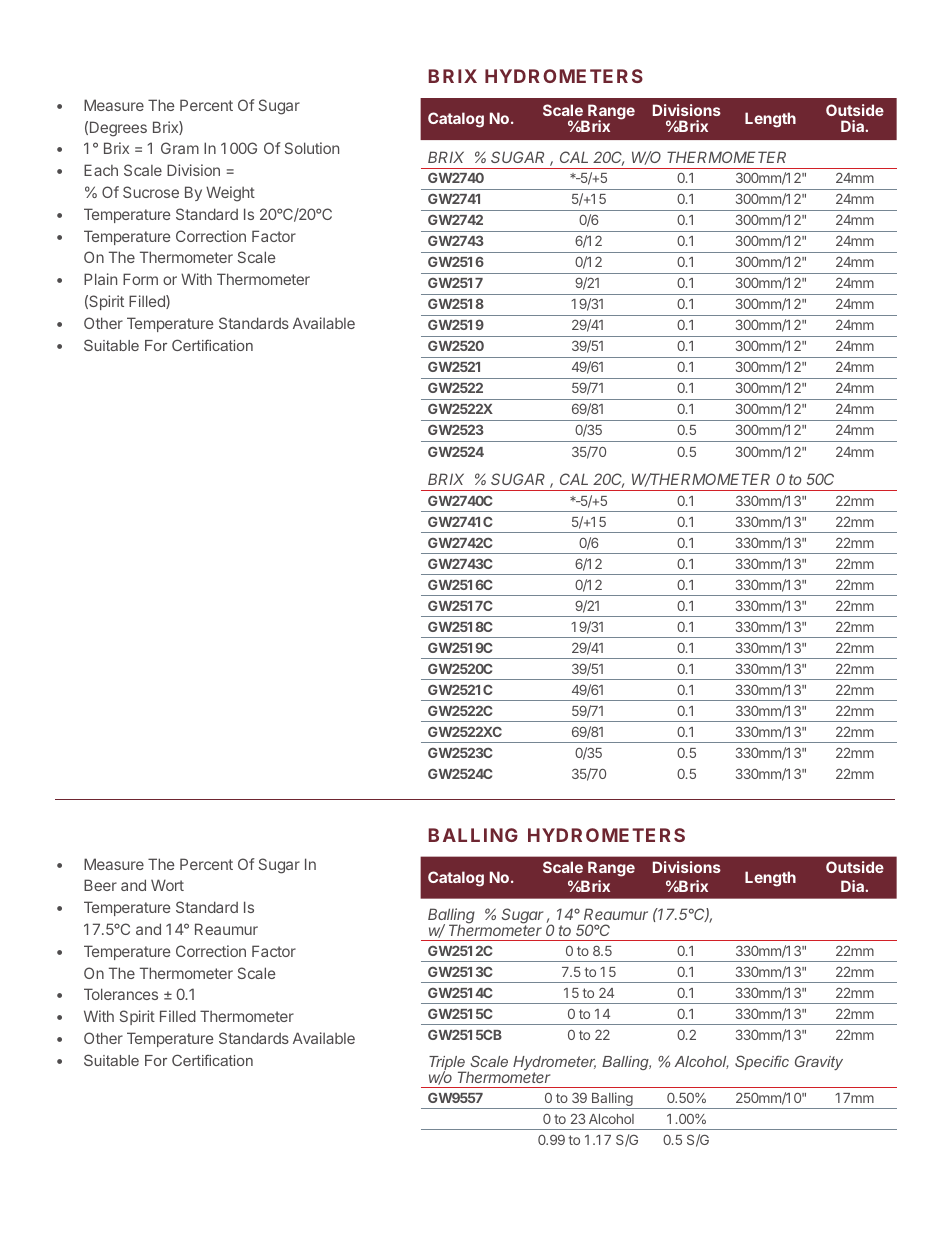 Image resolution: width=952 pixels, height=1233 pixels. Describe the element at coordinates (312, 148) in the screenshot. I see `Solution` at that location.
